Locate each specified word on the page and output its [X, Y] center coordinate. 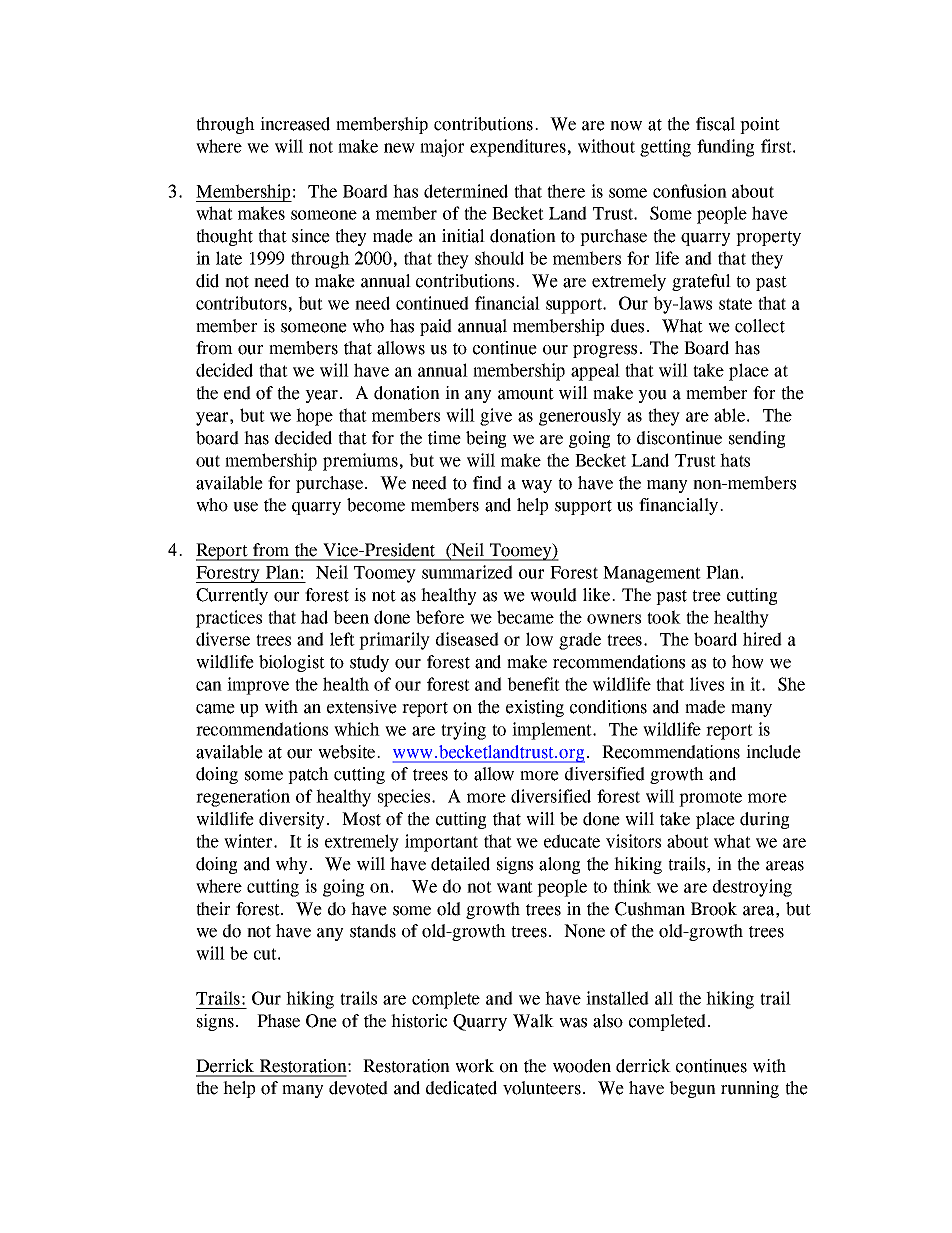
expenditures [518, 148]
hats [735, 460]
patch [308, 775]
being [486, 439]
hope [314, 417]
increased [295, 124]
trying [463, 731]
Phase [278, 1021]
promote [710, 799]
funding [725, 148]
